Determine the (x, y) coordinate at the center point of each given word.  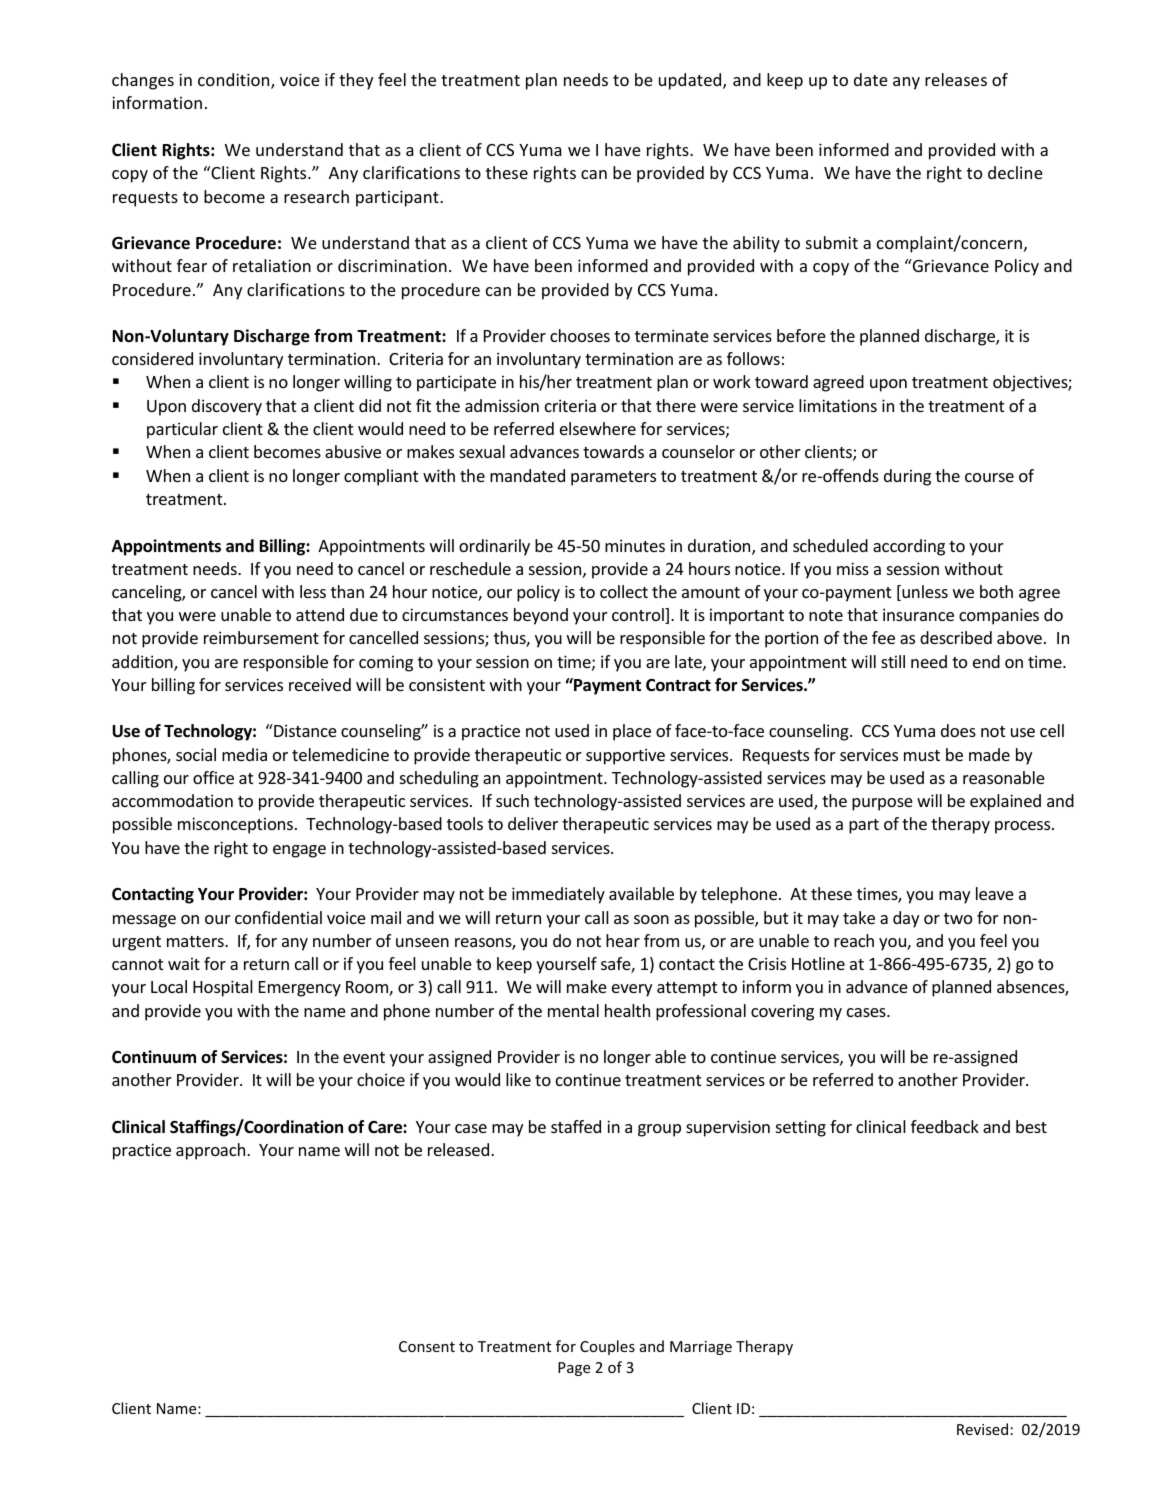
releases (956, 79)
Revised (982, 1429)
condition (235, 81)
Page (574, 1369)
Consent (427, 1346)
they (356, 81)
